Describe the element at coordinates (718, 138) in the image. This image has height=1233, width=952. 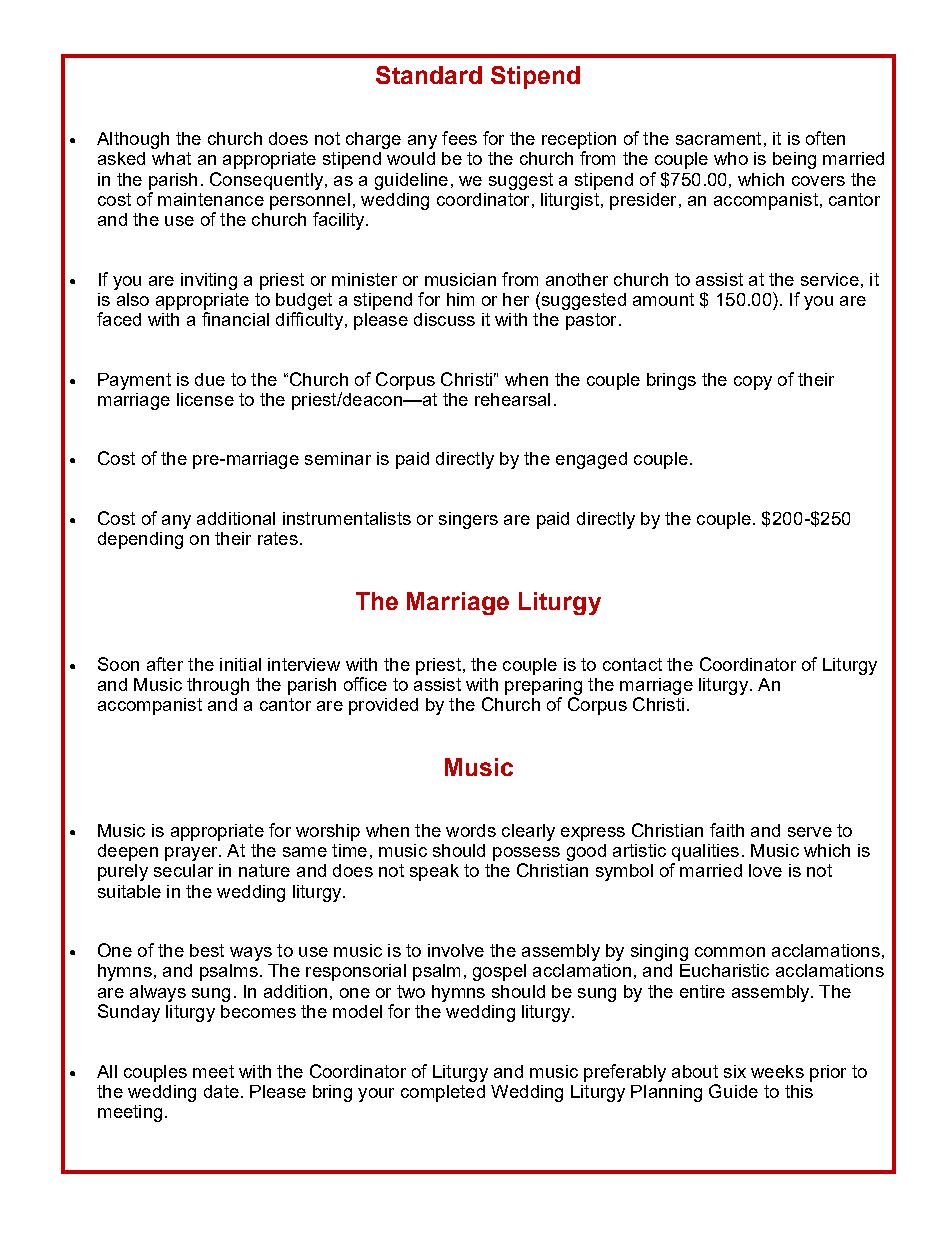
I see `sacrament` at that location.
